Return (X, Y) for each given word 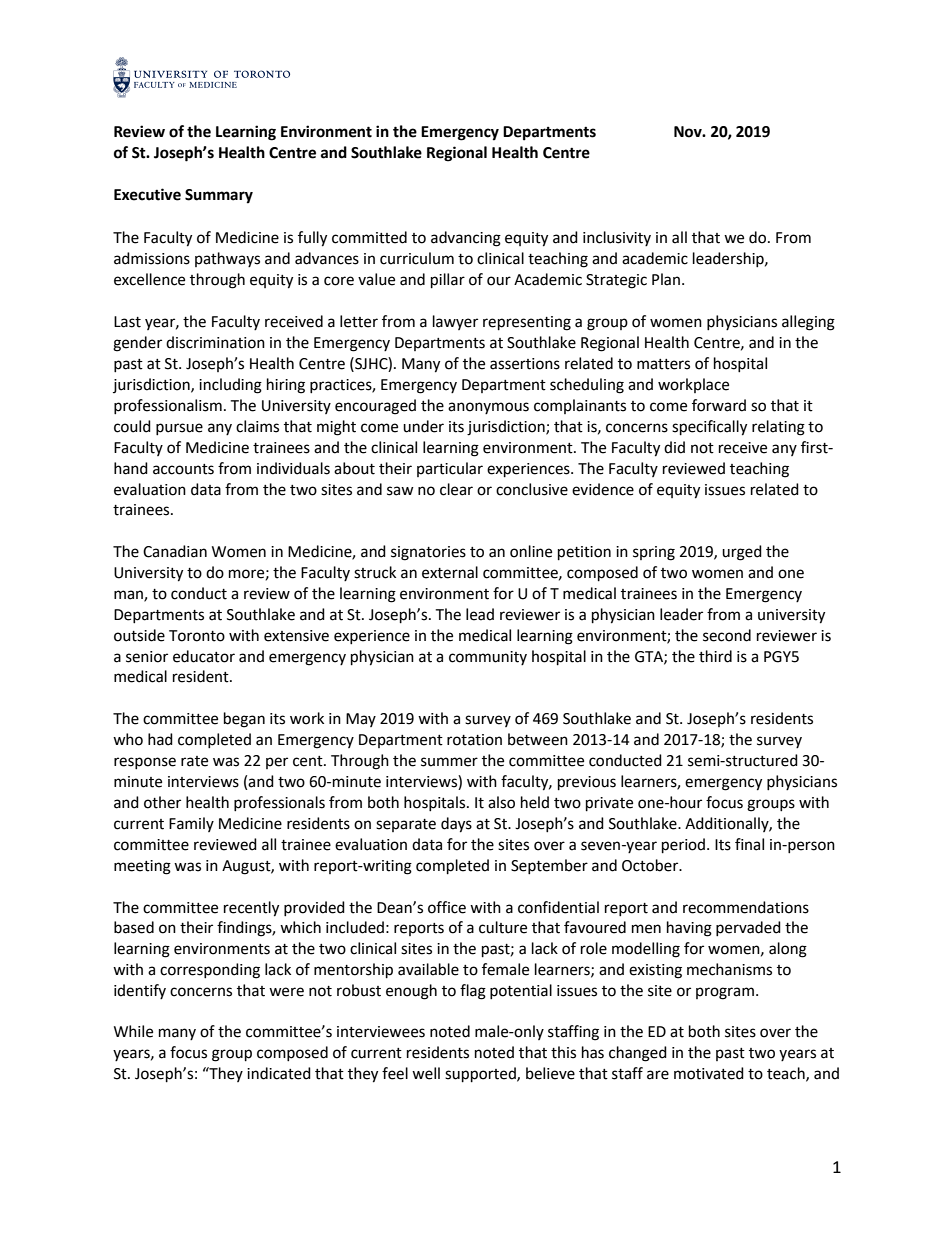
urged (742, 553)
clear (456, 489)
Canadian (175, 551)
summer (449, 762)
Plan (666, 279)
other (162, 802)
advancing (466, 239)
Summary (219, 196)
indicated (279, 1073)
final (749, 844)
